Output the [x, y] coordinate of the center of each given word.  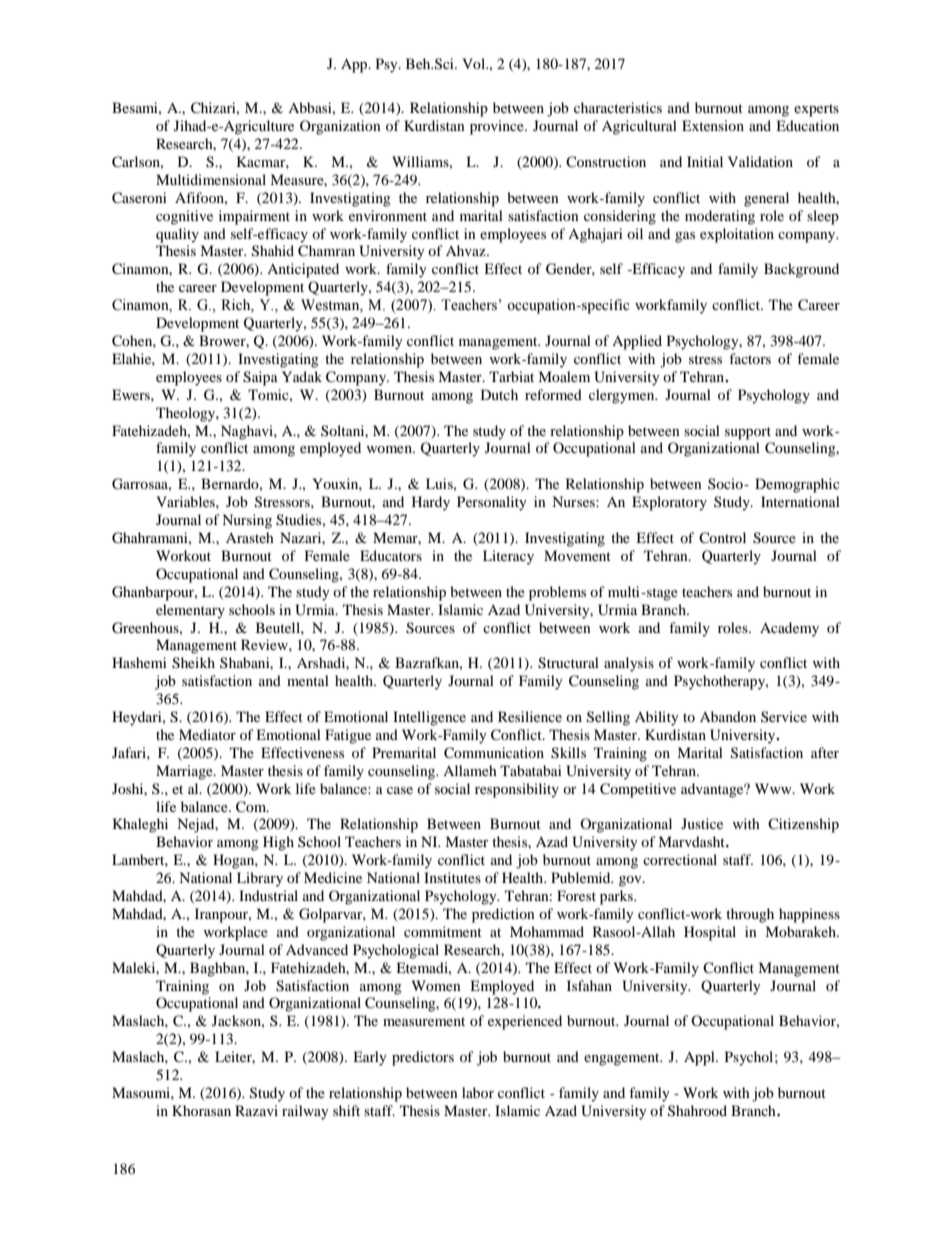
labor [478, 1092]
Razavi [256, 1110]
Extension [713, 125]
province [498, 127]
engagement [623, 1059]
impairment [254, 217]
